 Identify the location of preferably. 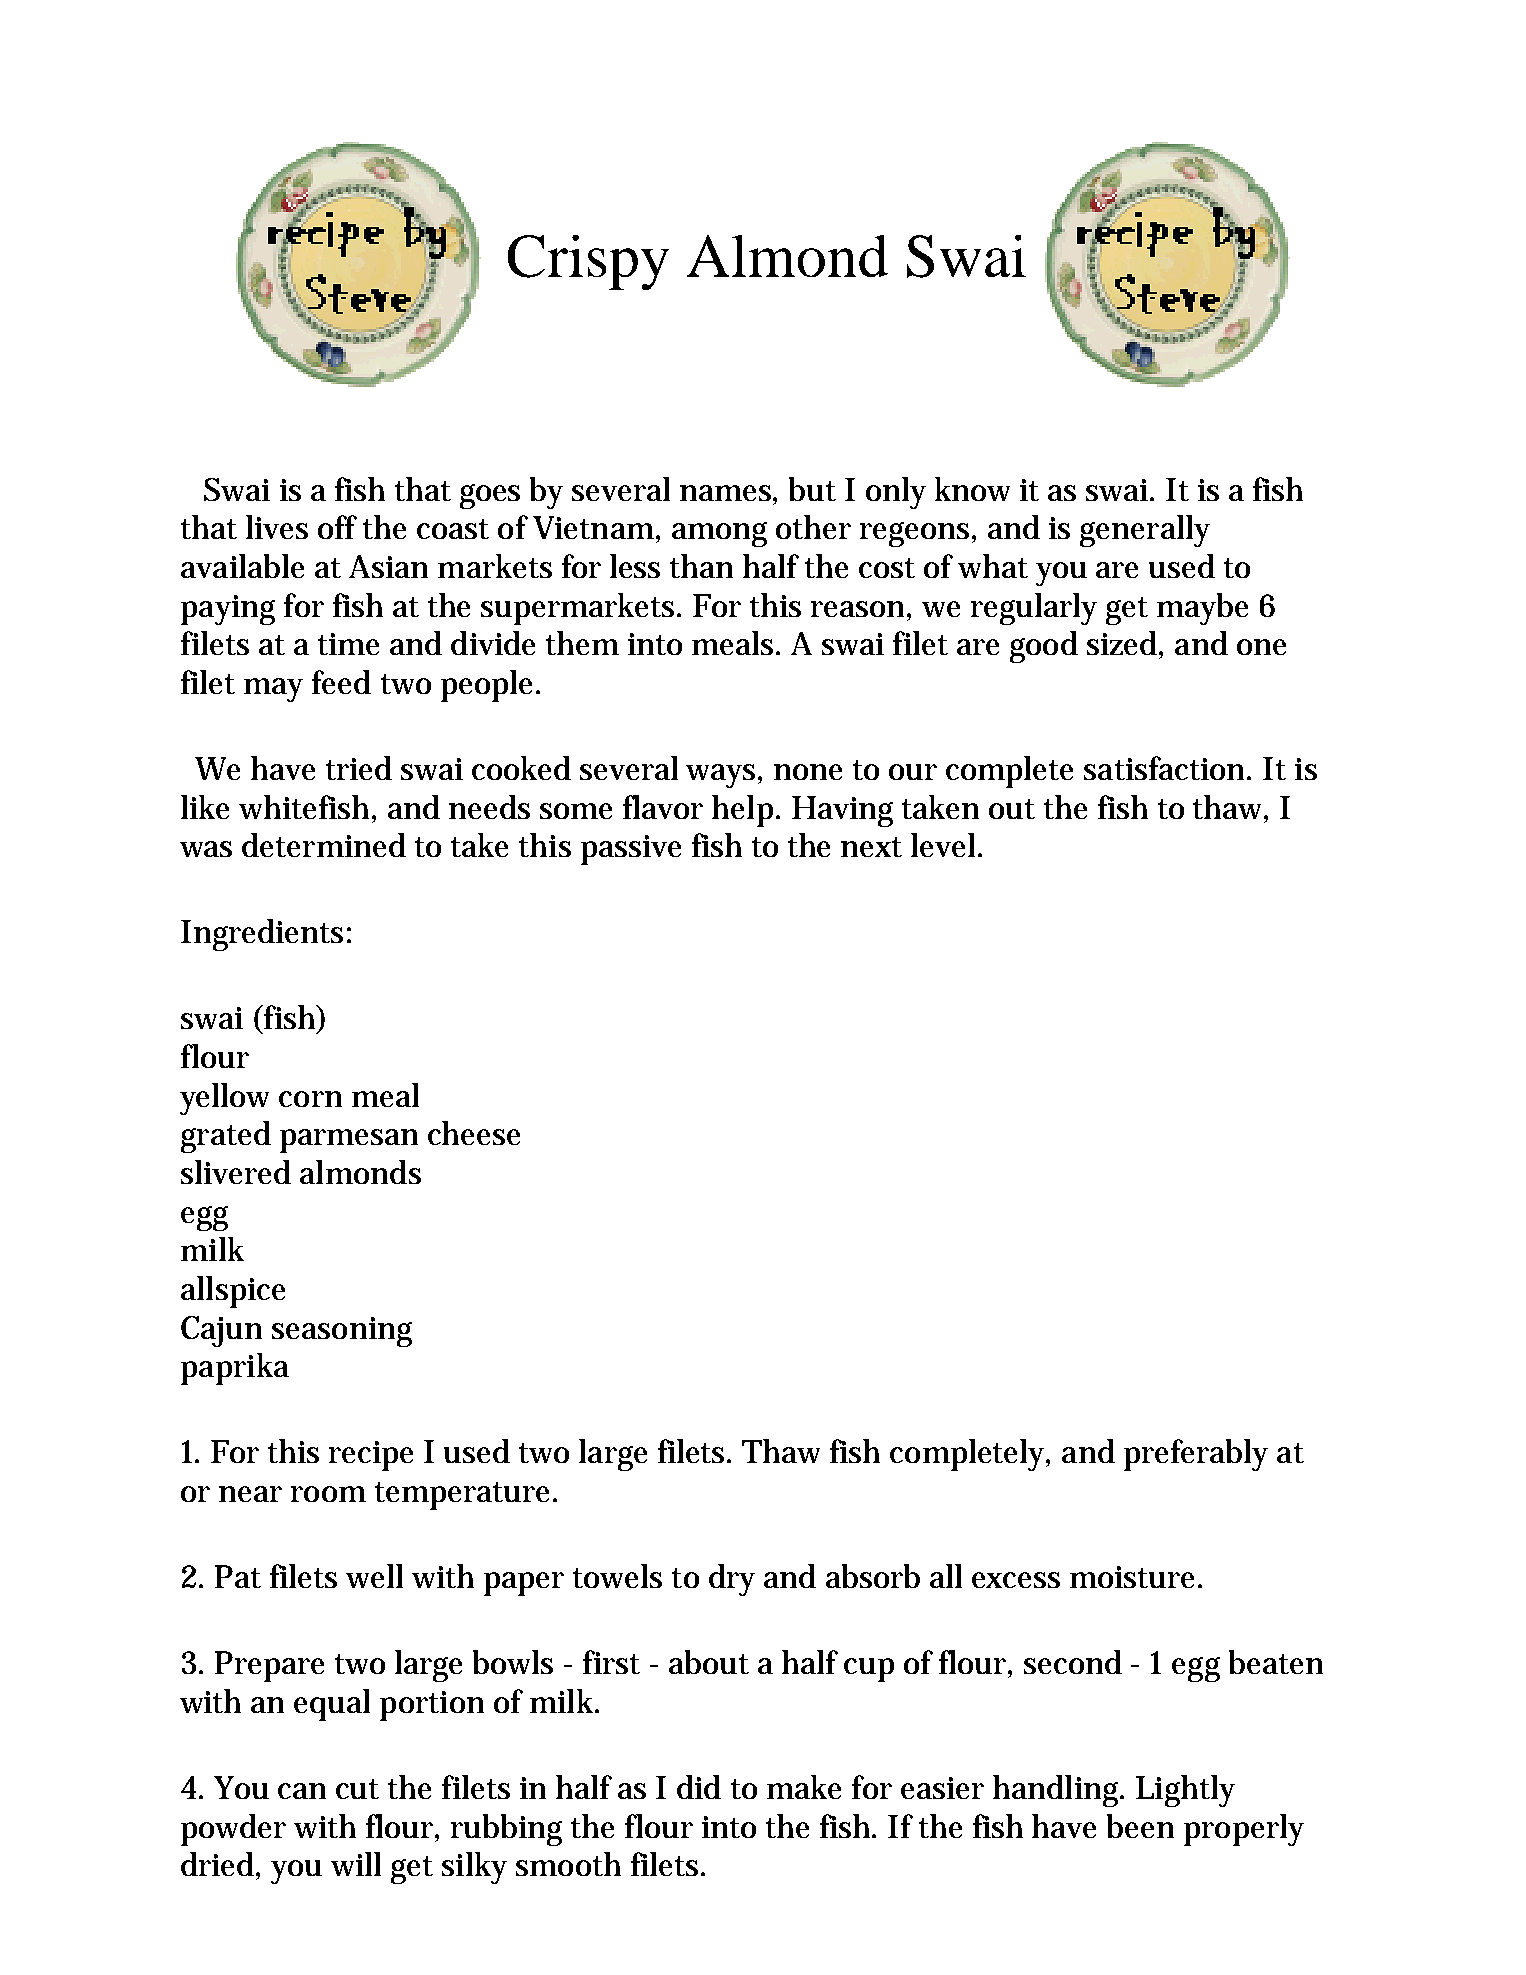
(1196, 1455).
